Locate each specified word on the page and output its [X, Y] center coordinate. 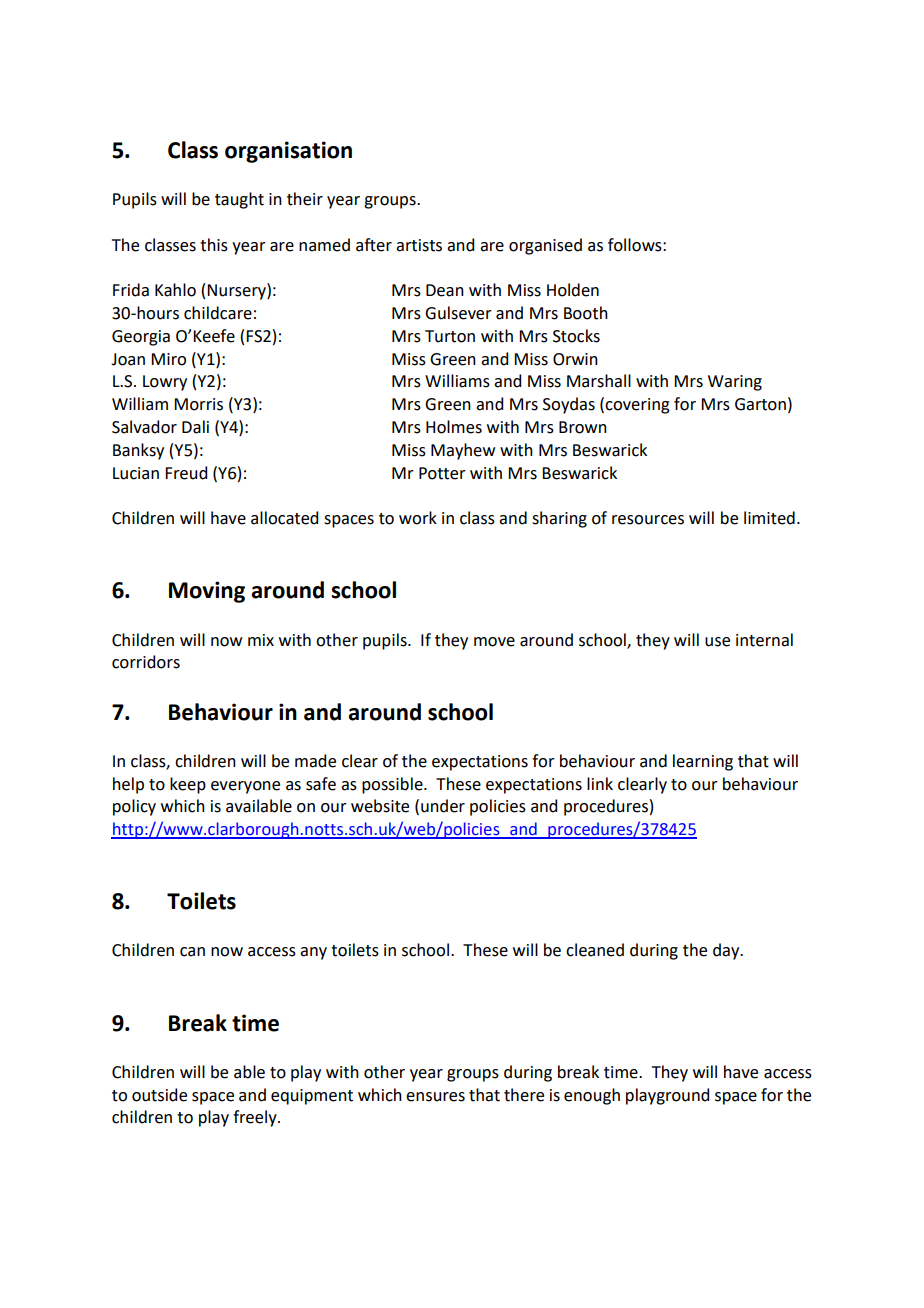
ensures [435, 1097]
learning [703, 762]
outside [159, 1095]
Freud [186, 473]
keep [188, 785]
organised [545, 246]
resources [648, 520]
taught [239, 200]
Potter [442, 473]
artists [419, 245]
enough [592, 1096]
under [443, 806]
